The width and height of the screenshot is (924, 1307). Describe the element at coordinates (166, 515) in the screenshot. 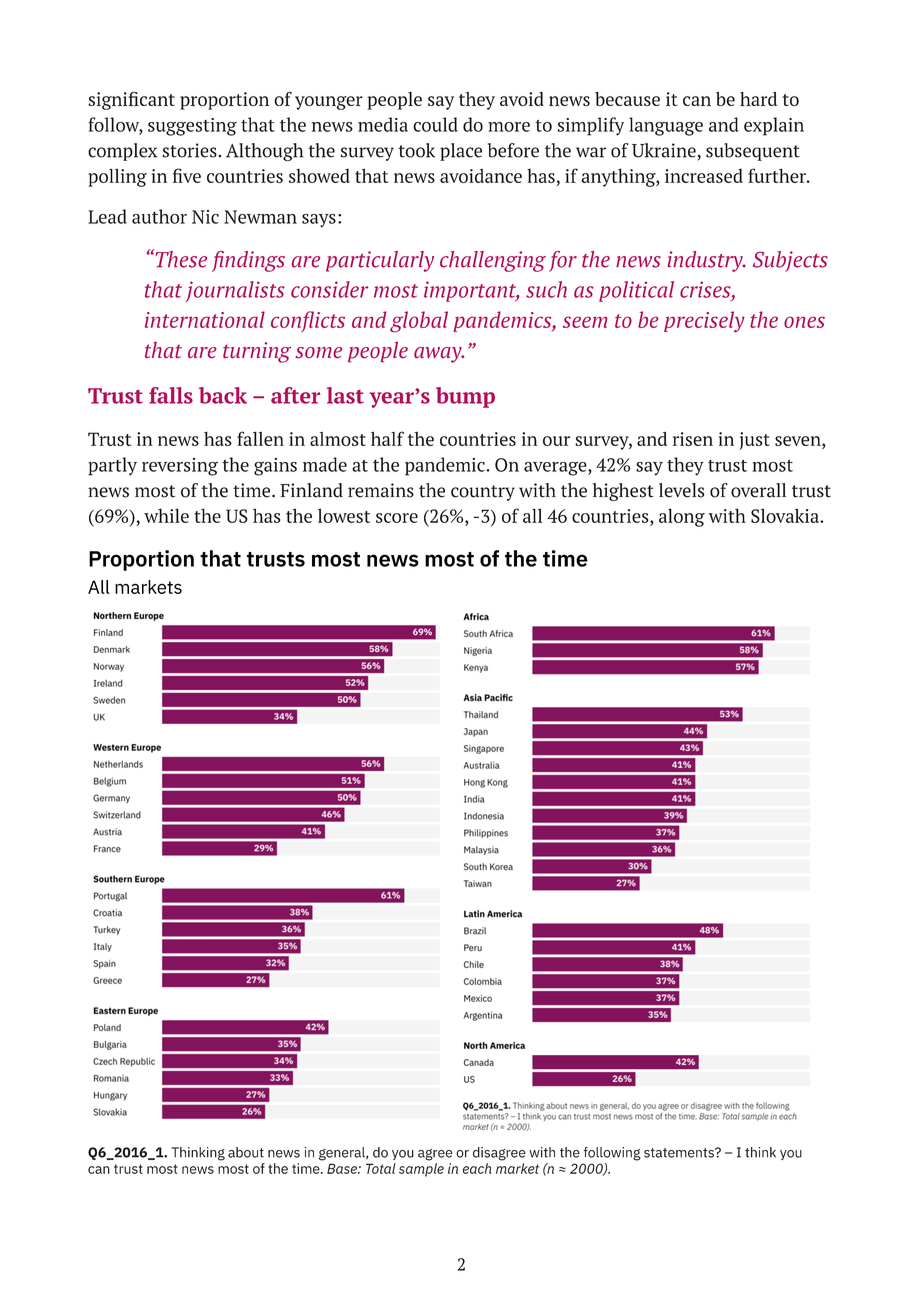

I see `while` at that location.
